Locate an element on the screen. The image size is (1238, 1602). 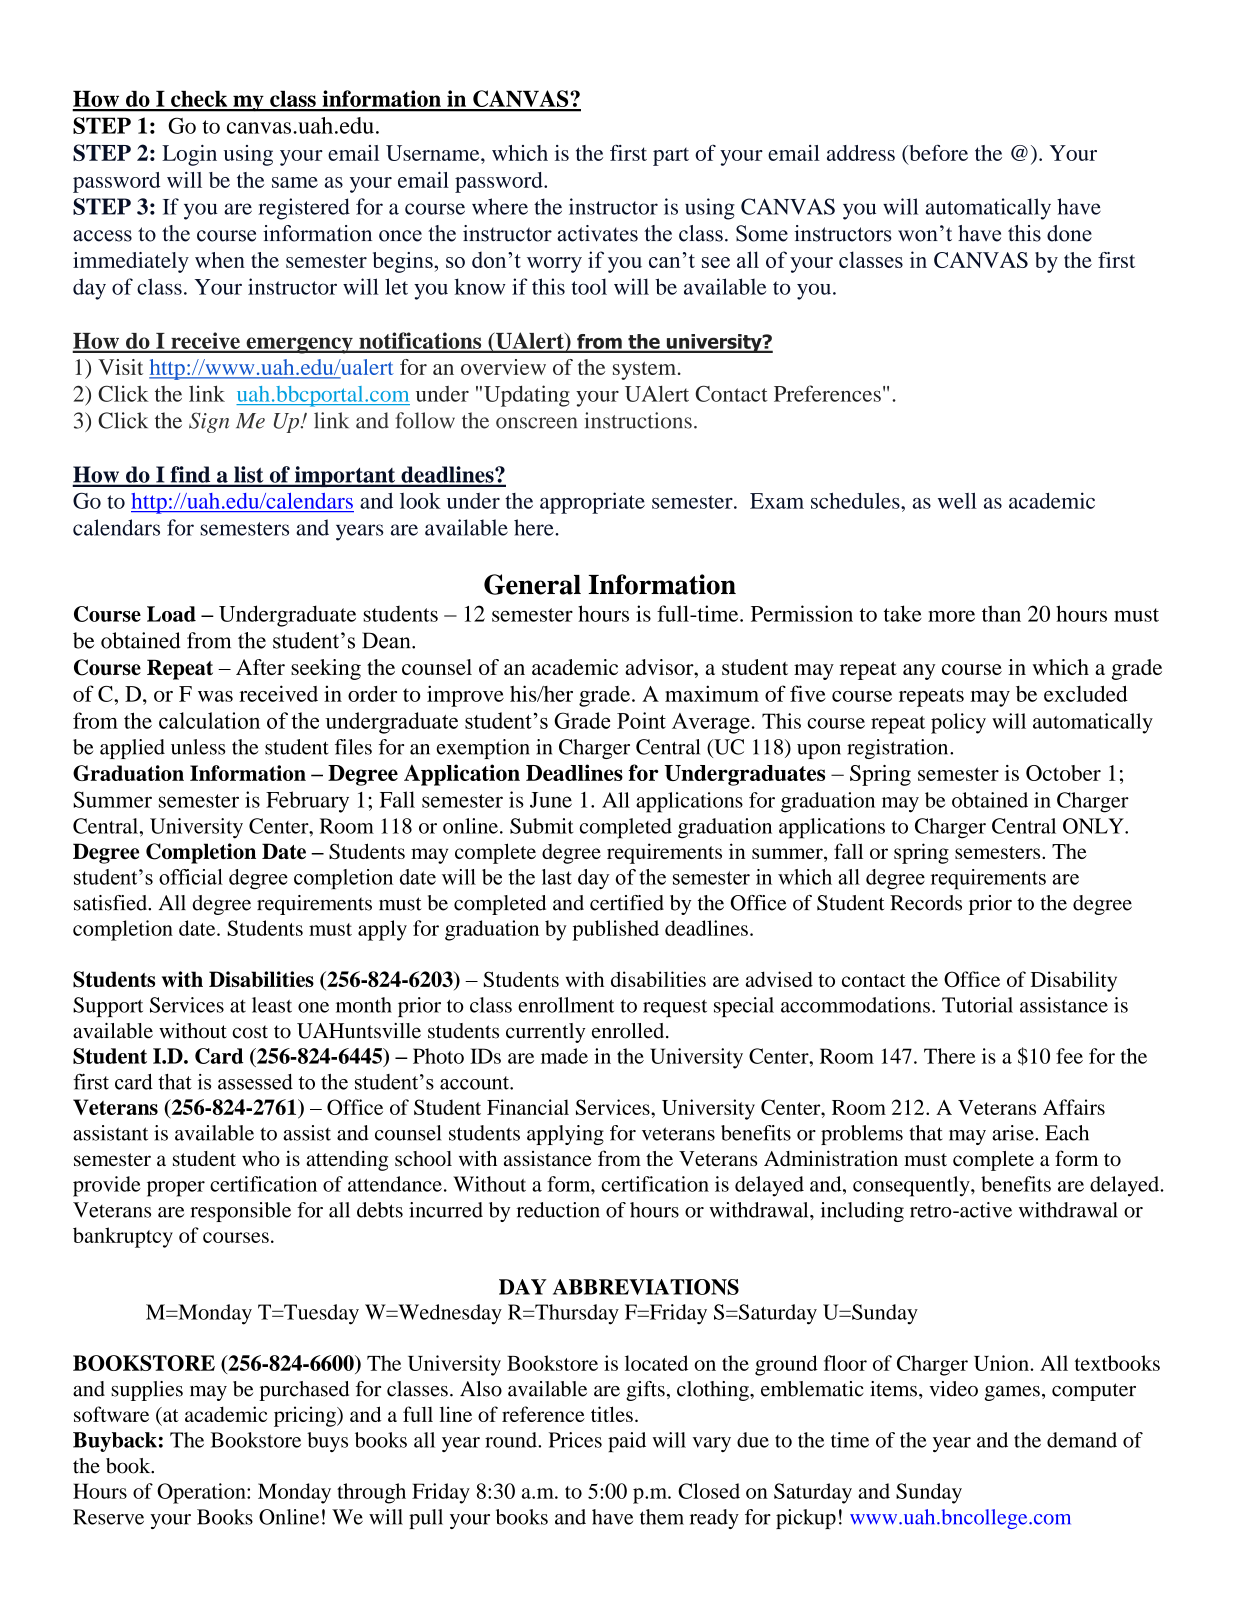
reduction is located at coordinates (558, 1210).
